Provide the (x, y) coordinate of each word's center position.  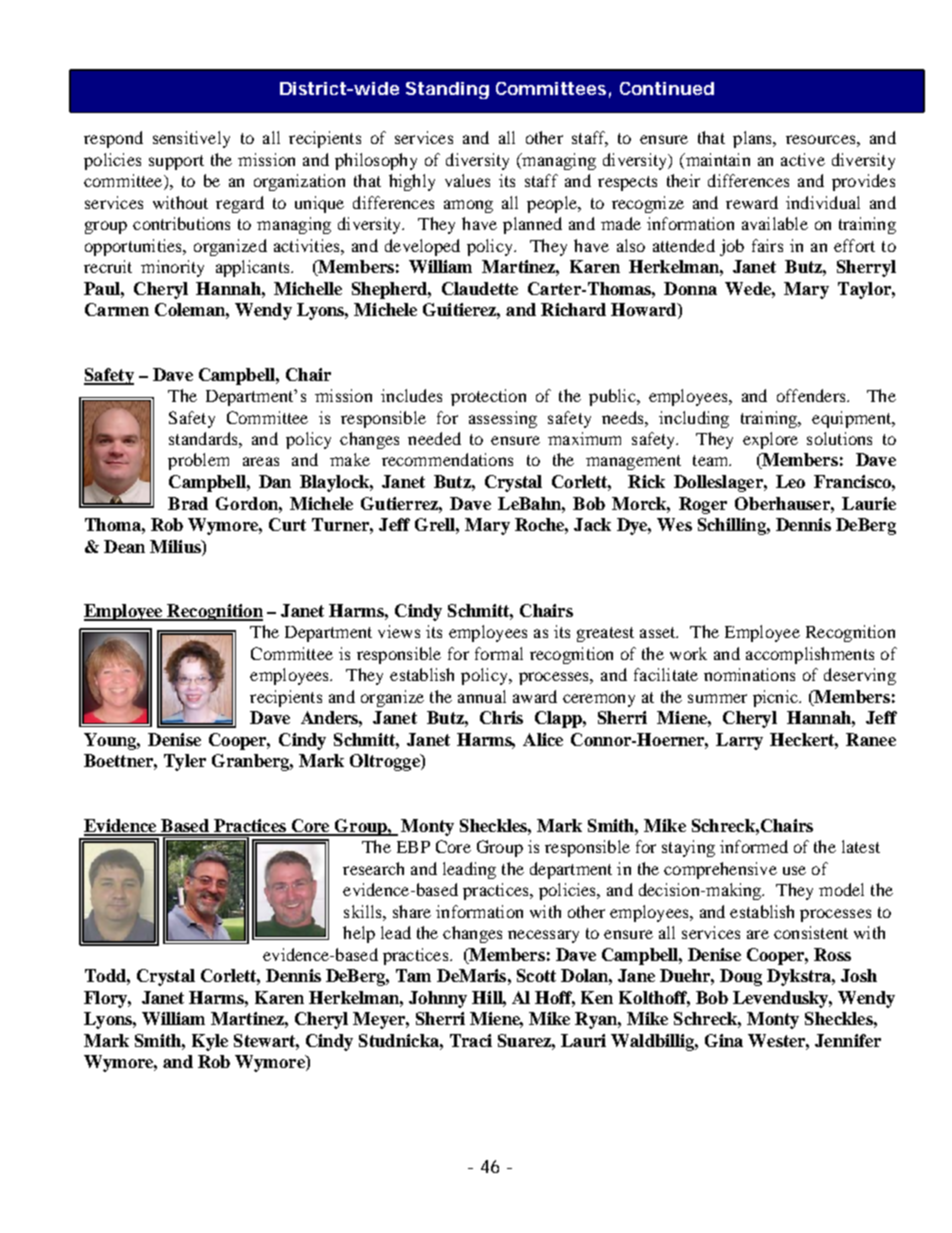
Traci (471, 1040)
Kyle (210, 1042)
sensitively (191, 139)
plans (753, 139)
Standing (447, 90)
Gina (724, 1040)
